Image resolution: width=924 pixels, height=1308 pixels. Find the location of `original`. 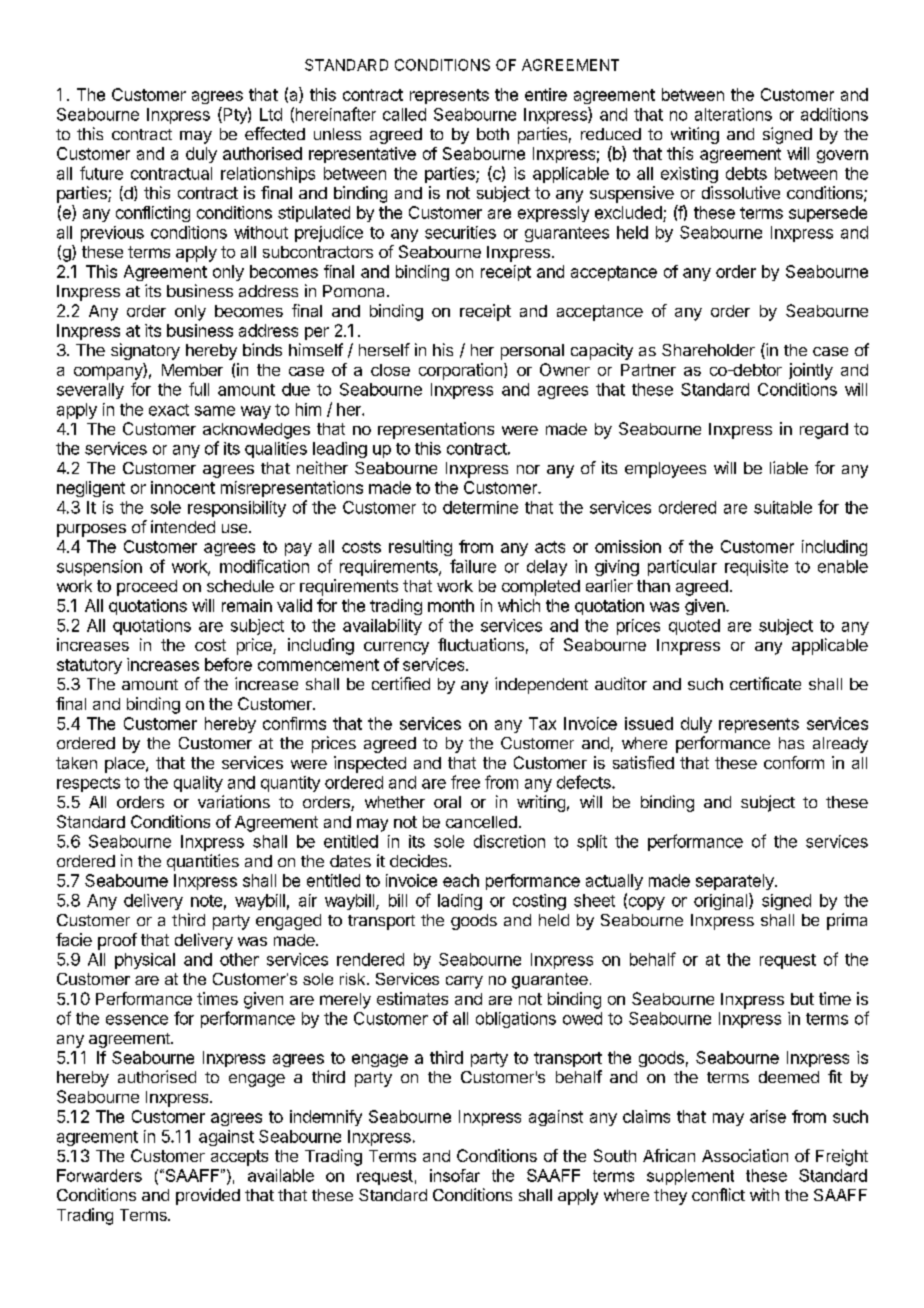

original is located at coordinates (722, 901).
